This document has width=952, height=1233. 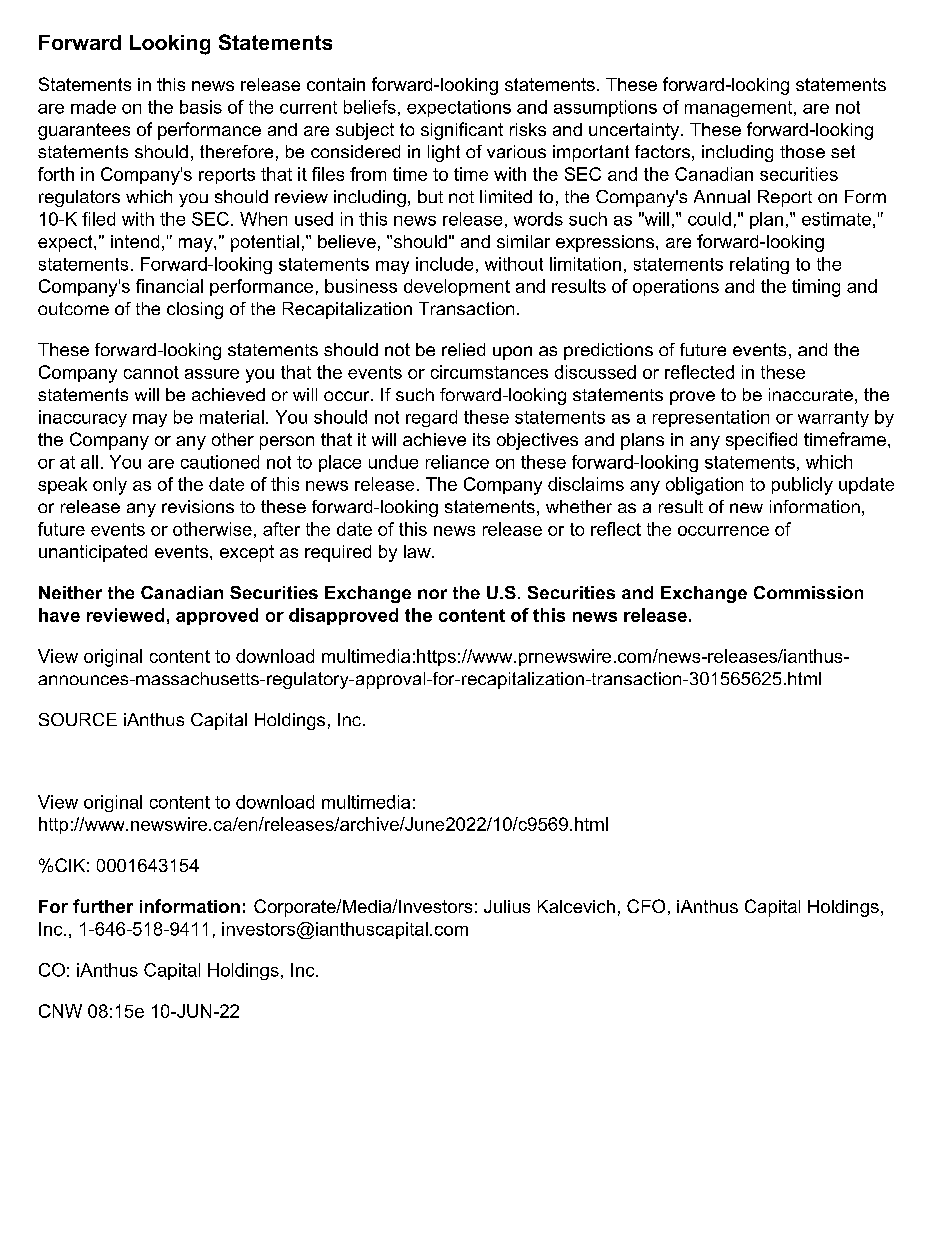 What do you see at coordinates (135, 241) in the document?
I see `intend` at bounding box center [135, 241].
